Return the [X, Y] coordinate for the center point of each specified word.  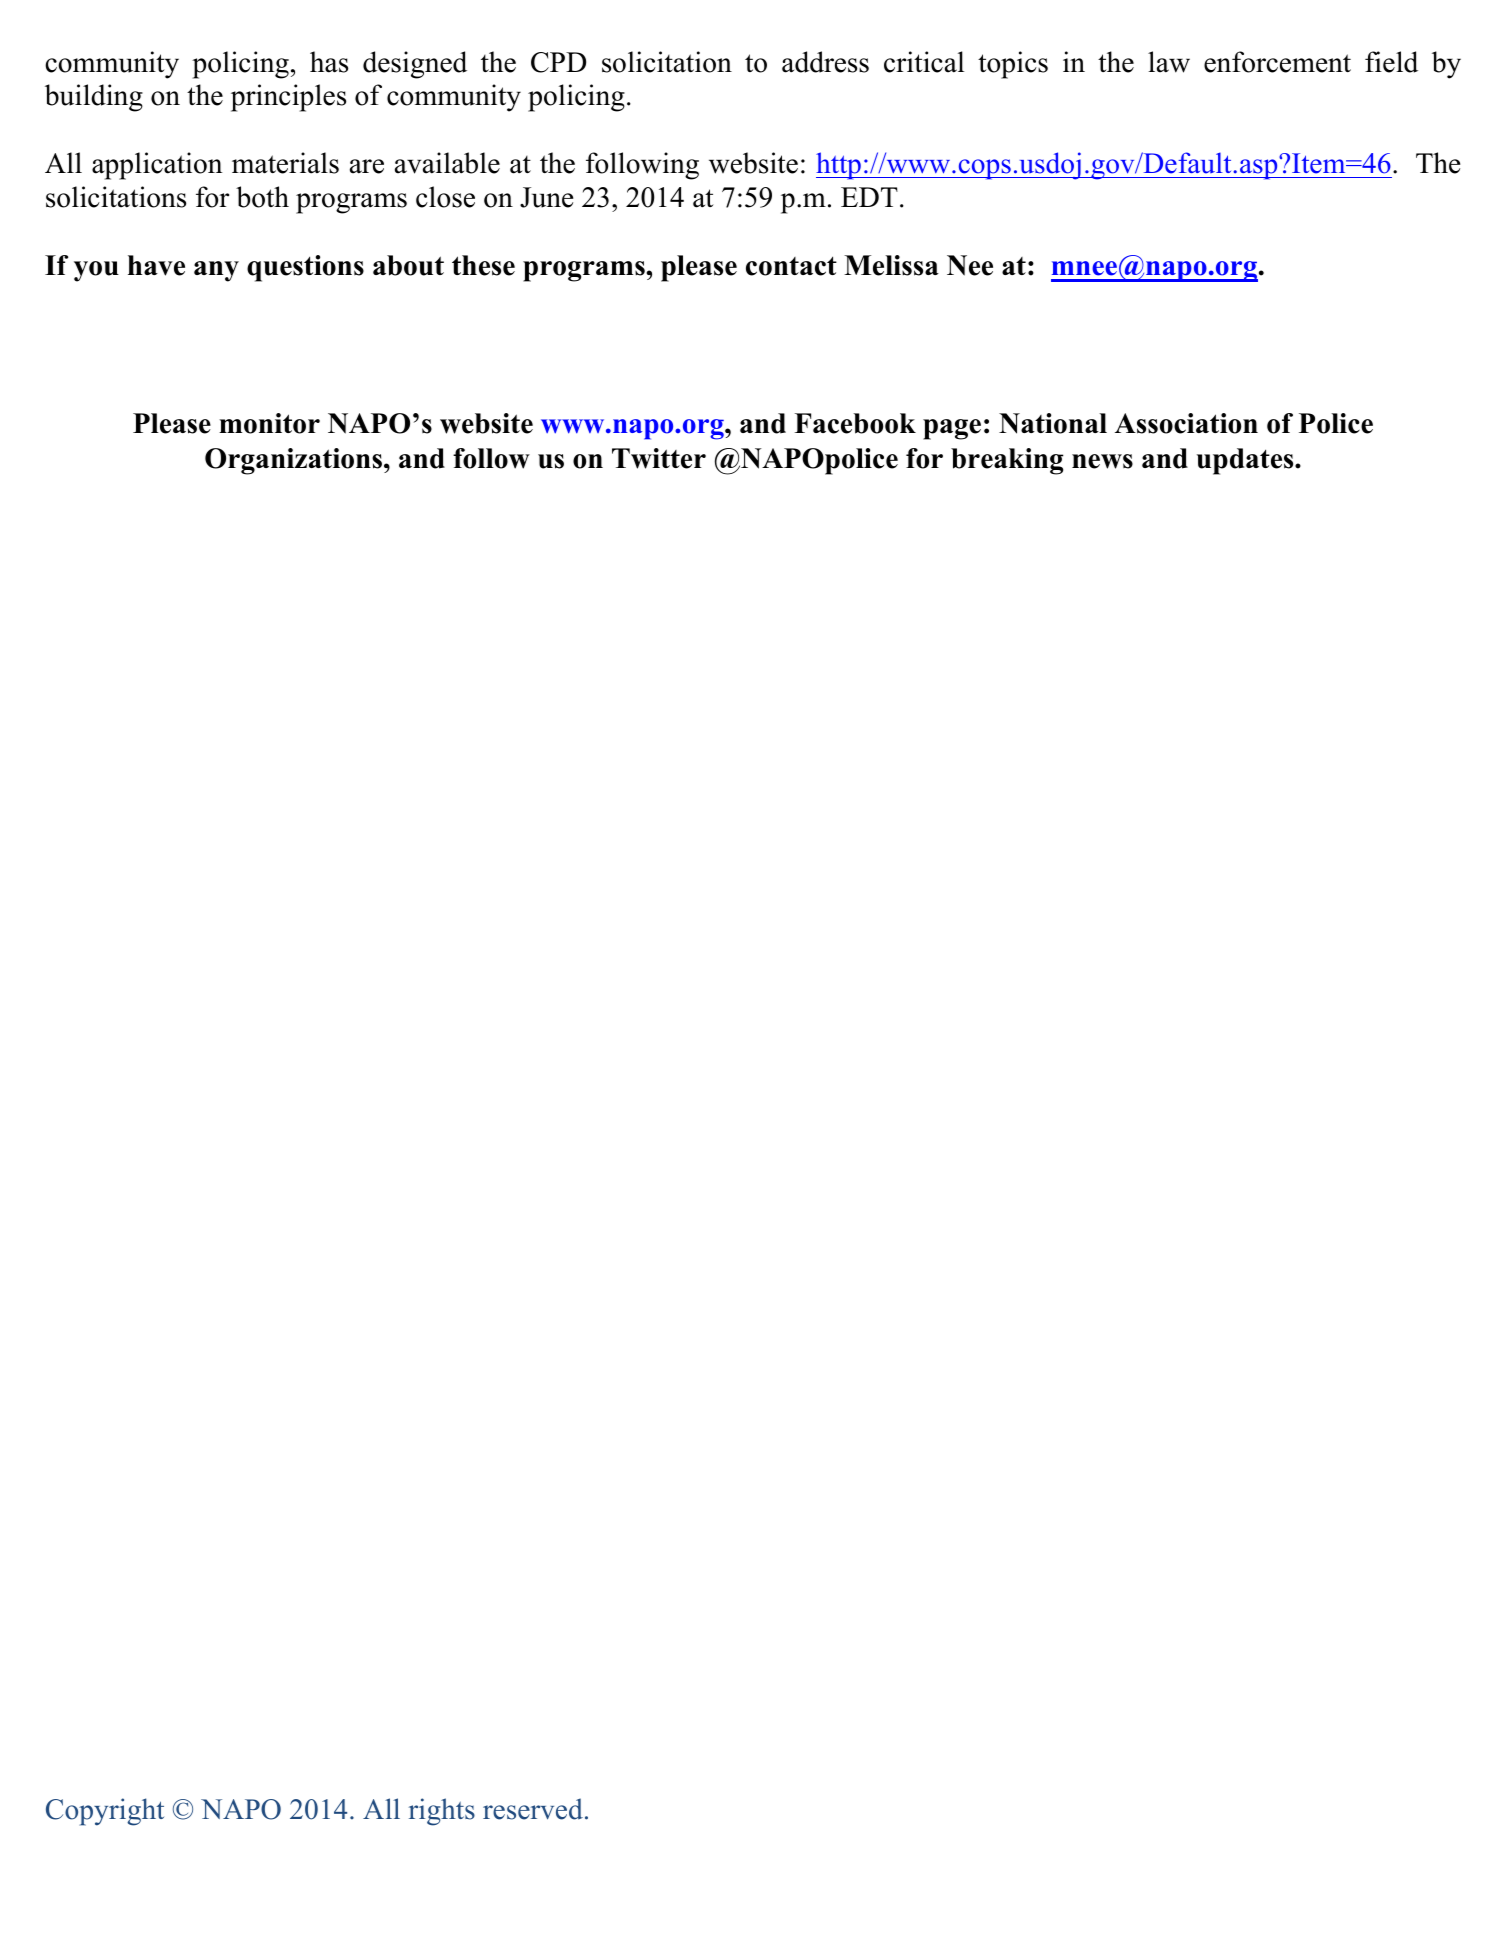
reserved [533, 1809]
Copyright [105, 1812]
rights [442, 1812]
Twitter [659, 458]
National [1053, 423]
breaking [1007, 461]
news [1102, 461]
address [825, 62]
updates [1246, 461]
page [952, 429]
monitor [269, 423]
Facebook [855, 423]
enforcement [1277, 62]
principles [288, 98]
